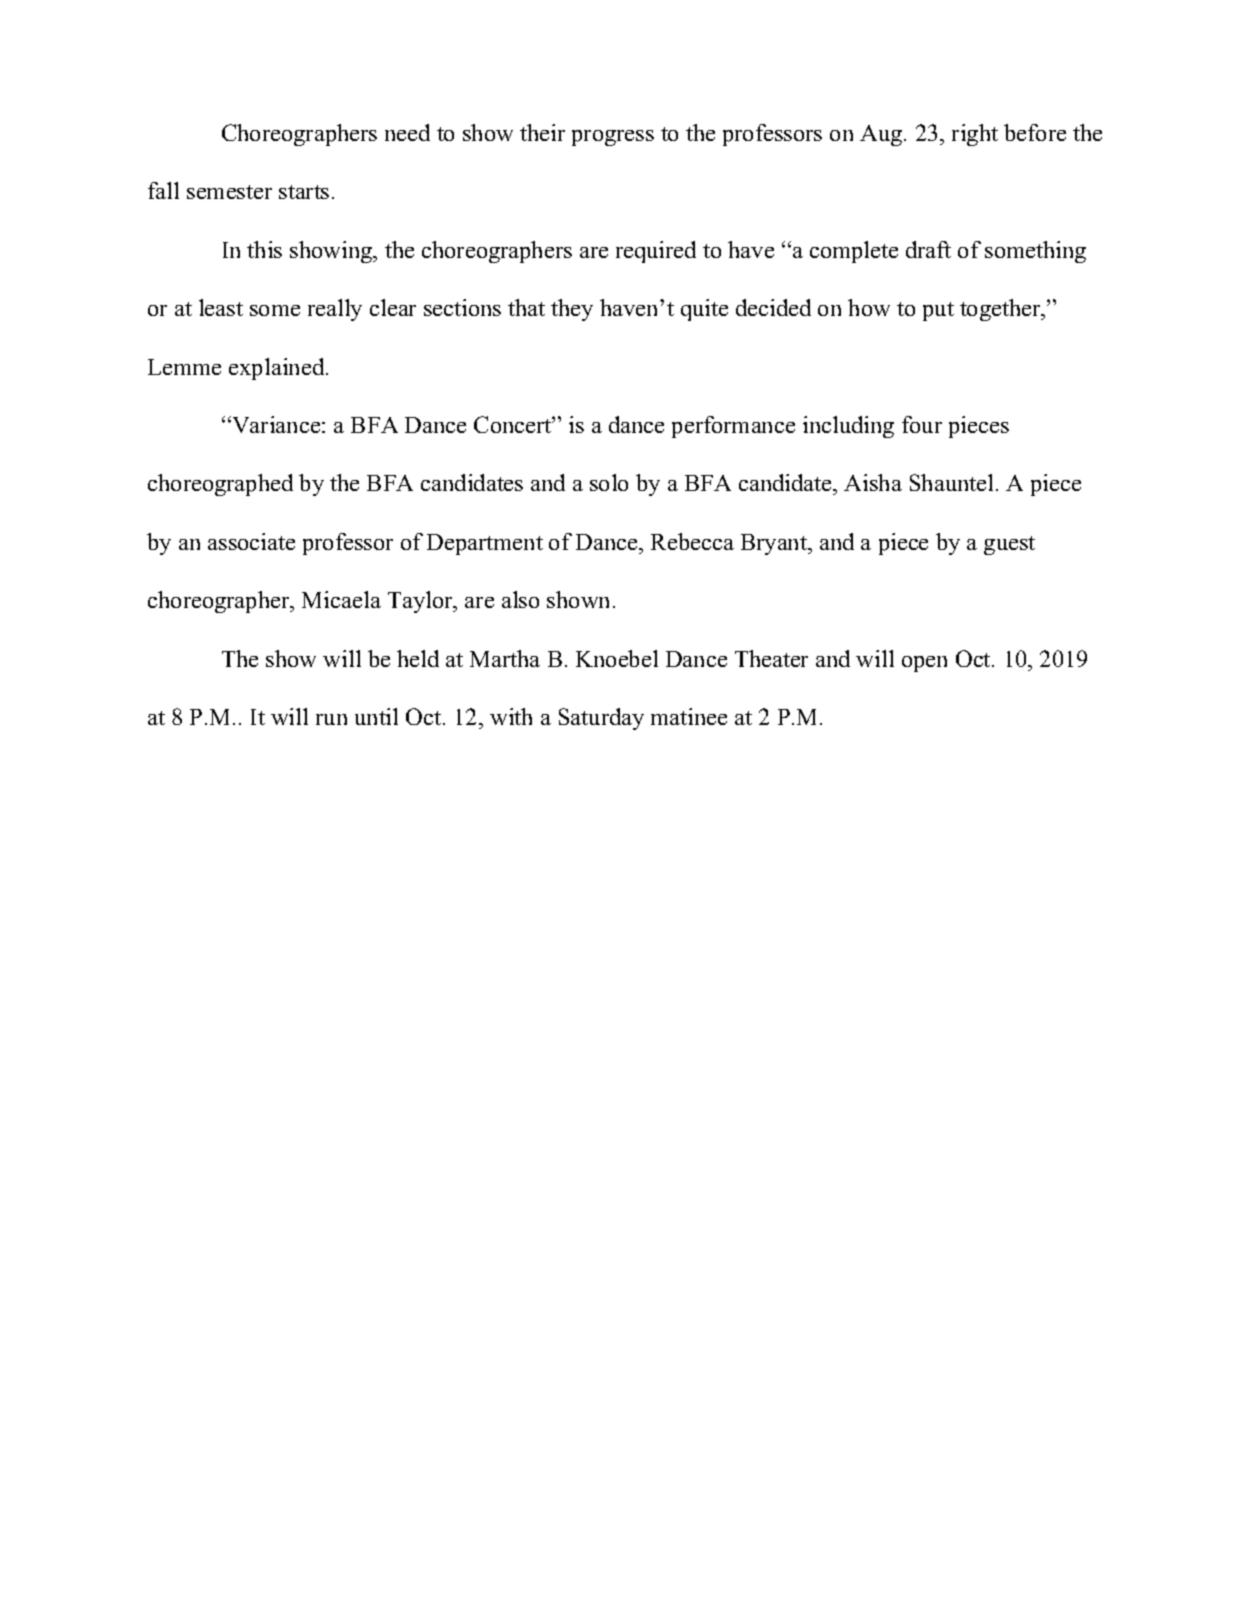  I want to click on progress, so click(613, 138).
